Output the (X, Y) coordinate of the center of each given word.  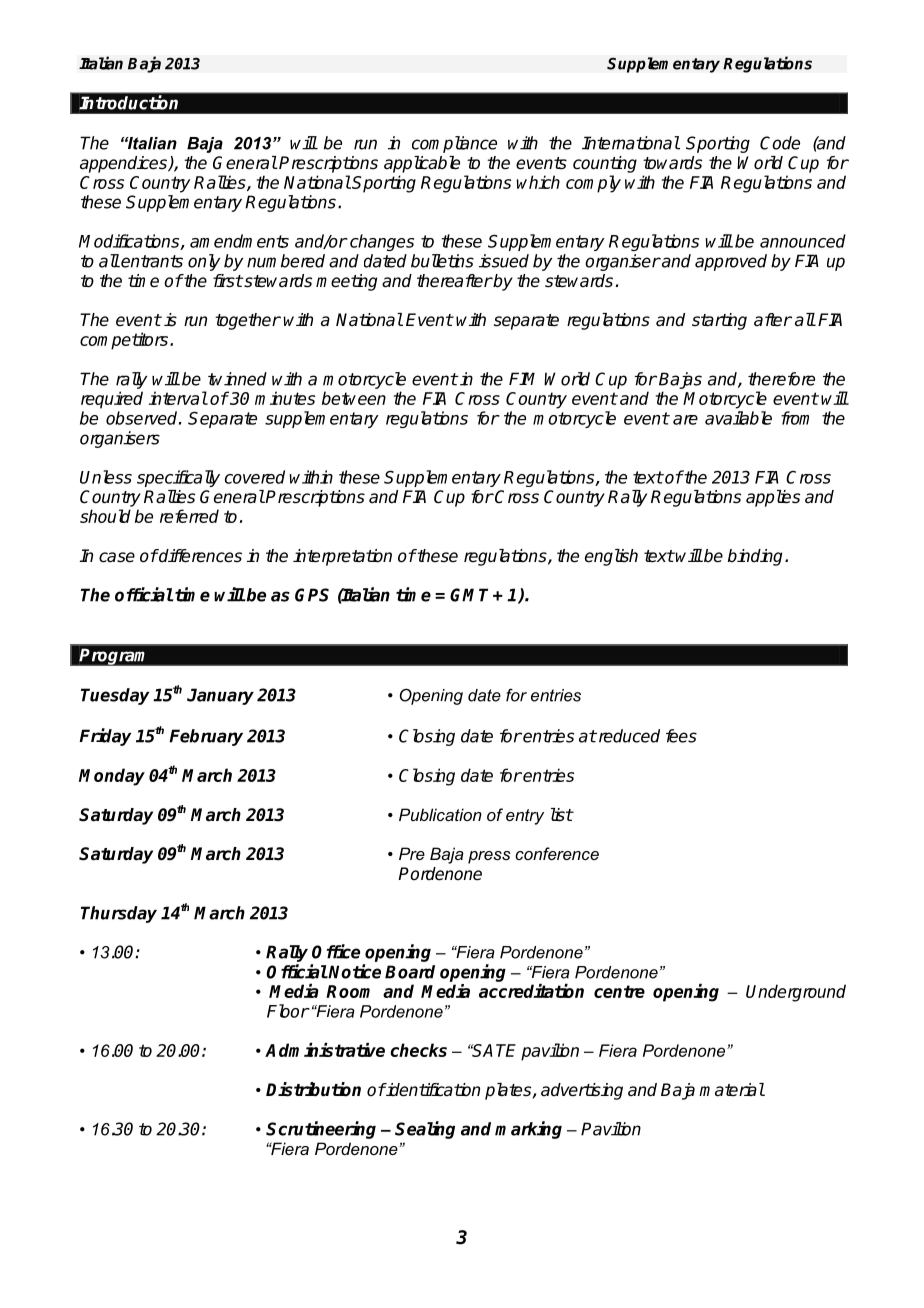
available (738, 418)
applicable (422, 164)
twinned (237, 379)
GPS (312, 595)
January (220, 696)
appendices (125, 164)
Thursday (119, 914)
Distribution (313, 1089)
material (732, 1090)
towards (672, 163)
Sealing (425, 1130)
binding (757, 557)
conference (557, 853)
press (489, 857)
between (354, 398)
